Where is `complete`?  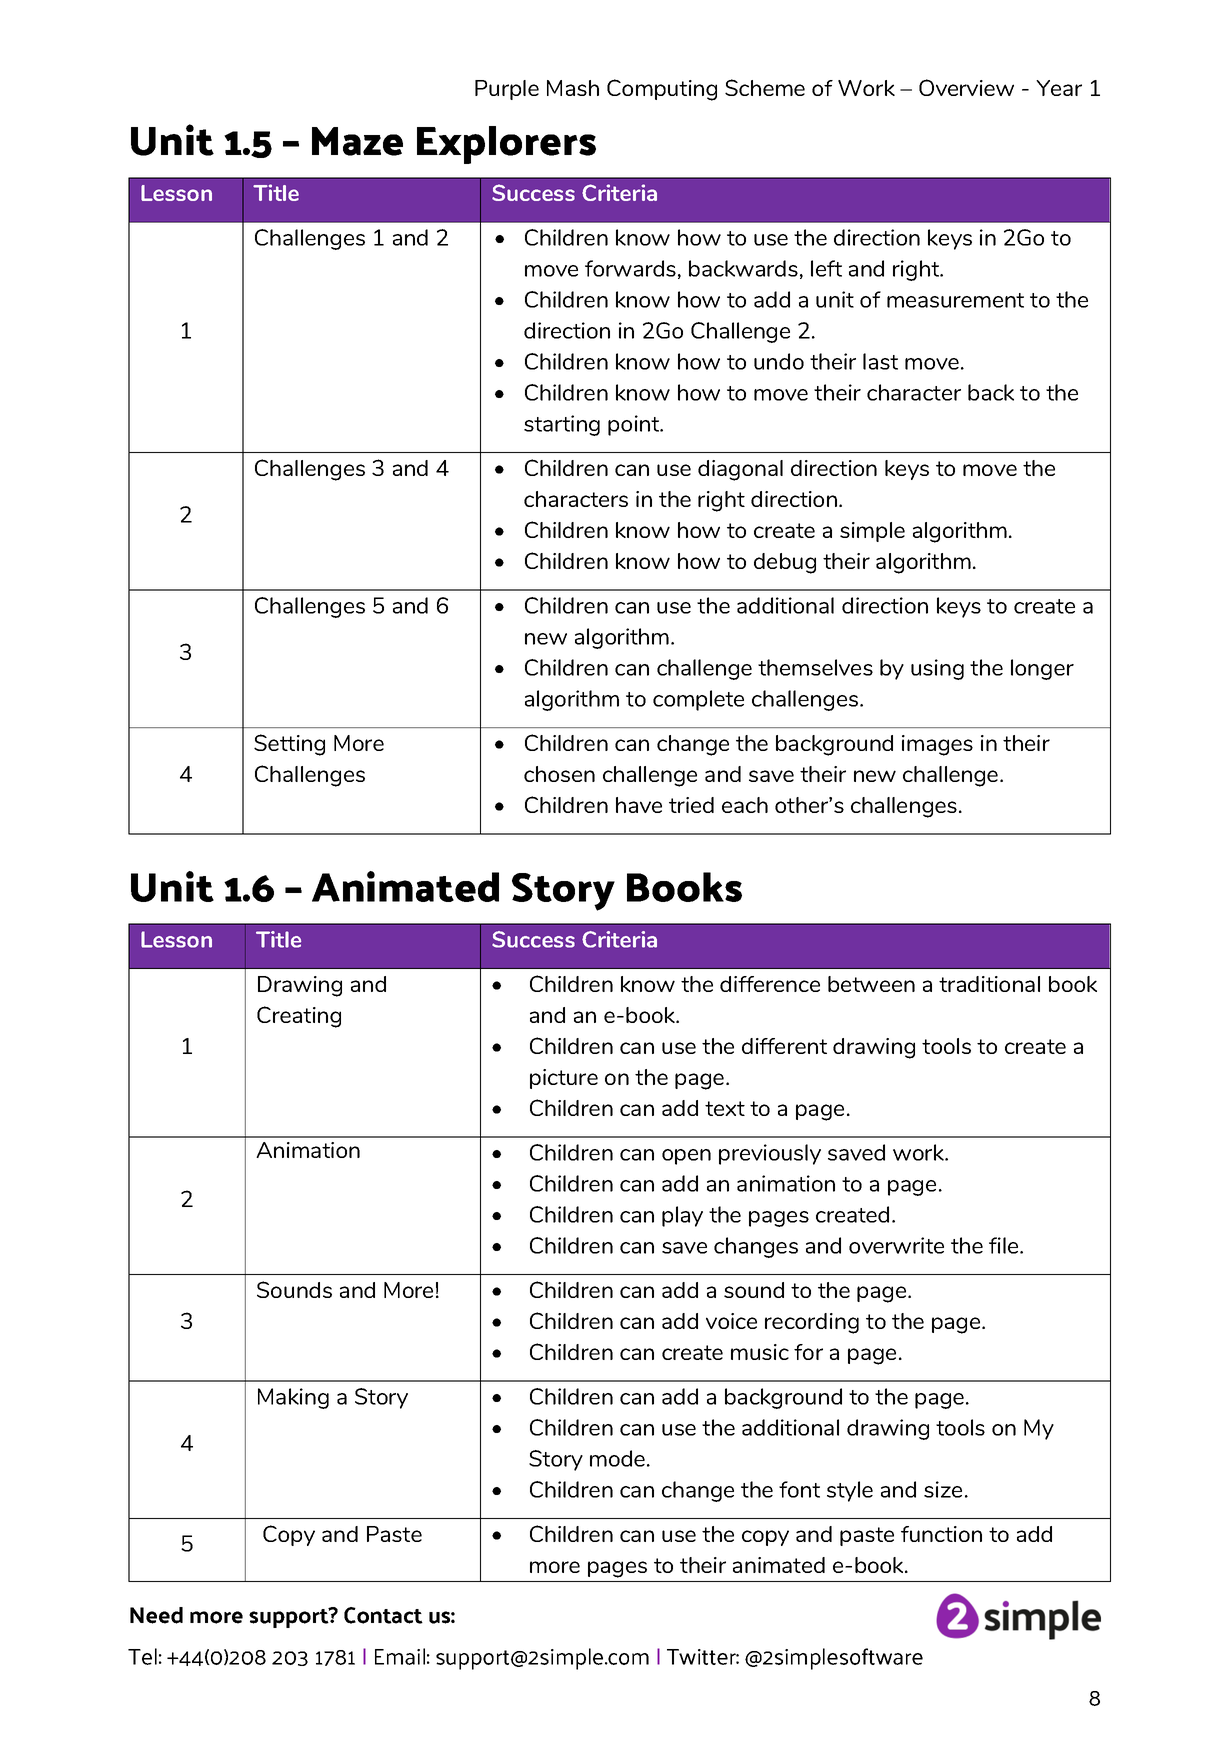 complete is located at coordinates (698, 700).
